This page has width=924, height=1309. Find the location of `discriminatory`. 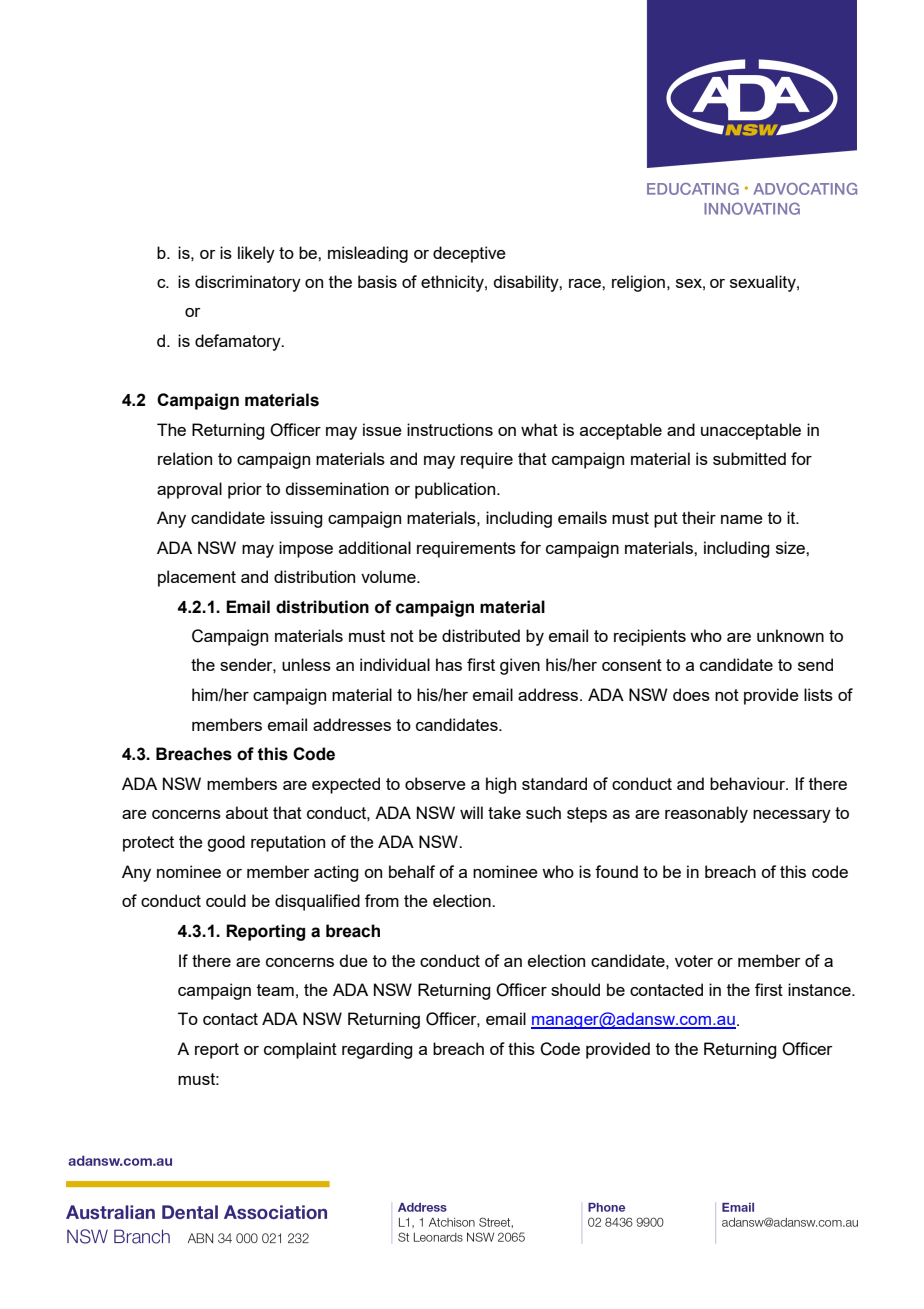

discriminatory is located at coordinates (248, 283).
